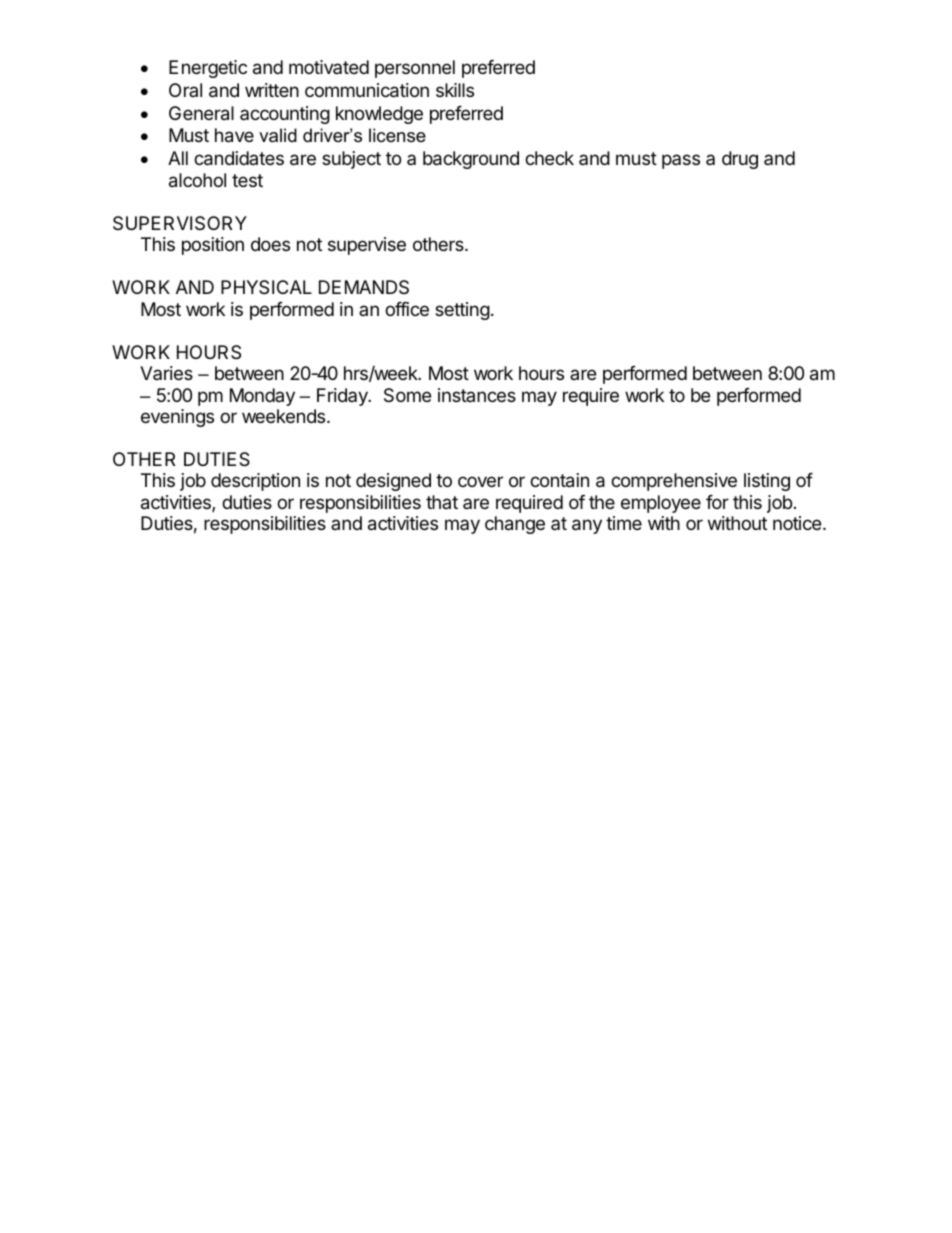 This image has width=952, height=1233. Describe the element at coordinates (455, 90) in the image. I see `skills` at that location.
